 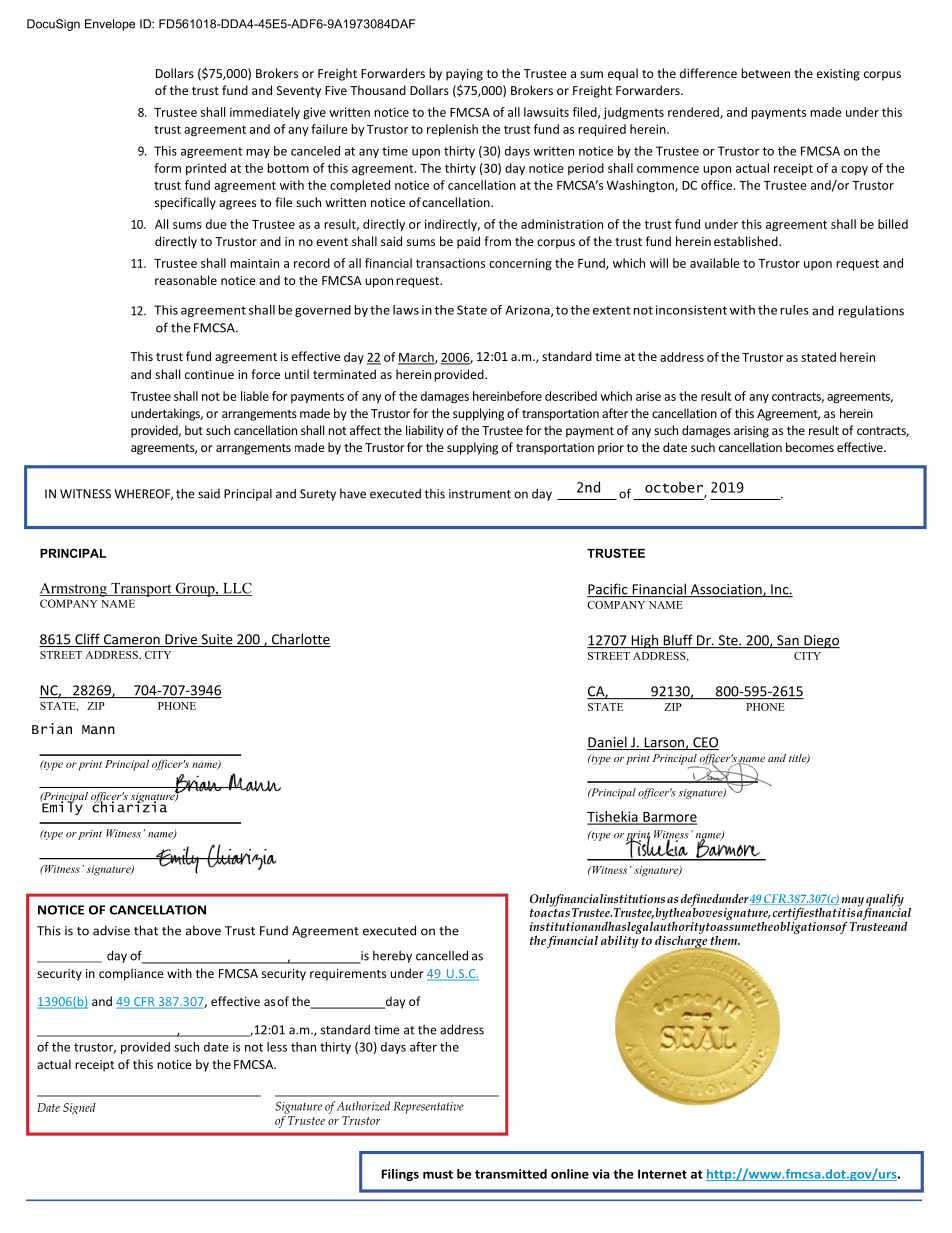 I want to click on CEO, so click(x=705, y=743).
